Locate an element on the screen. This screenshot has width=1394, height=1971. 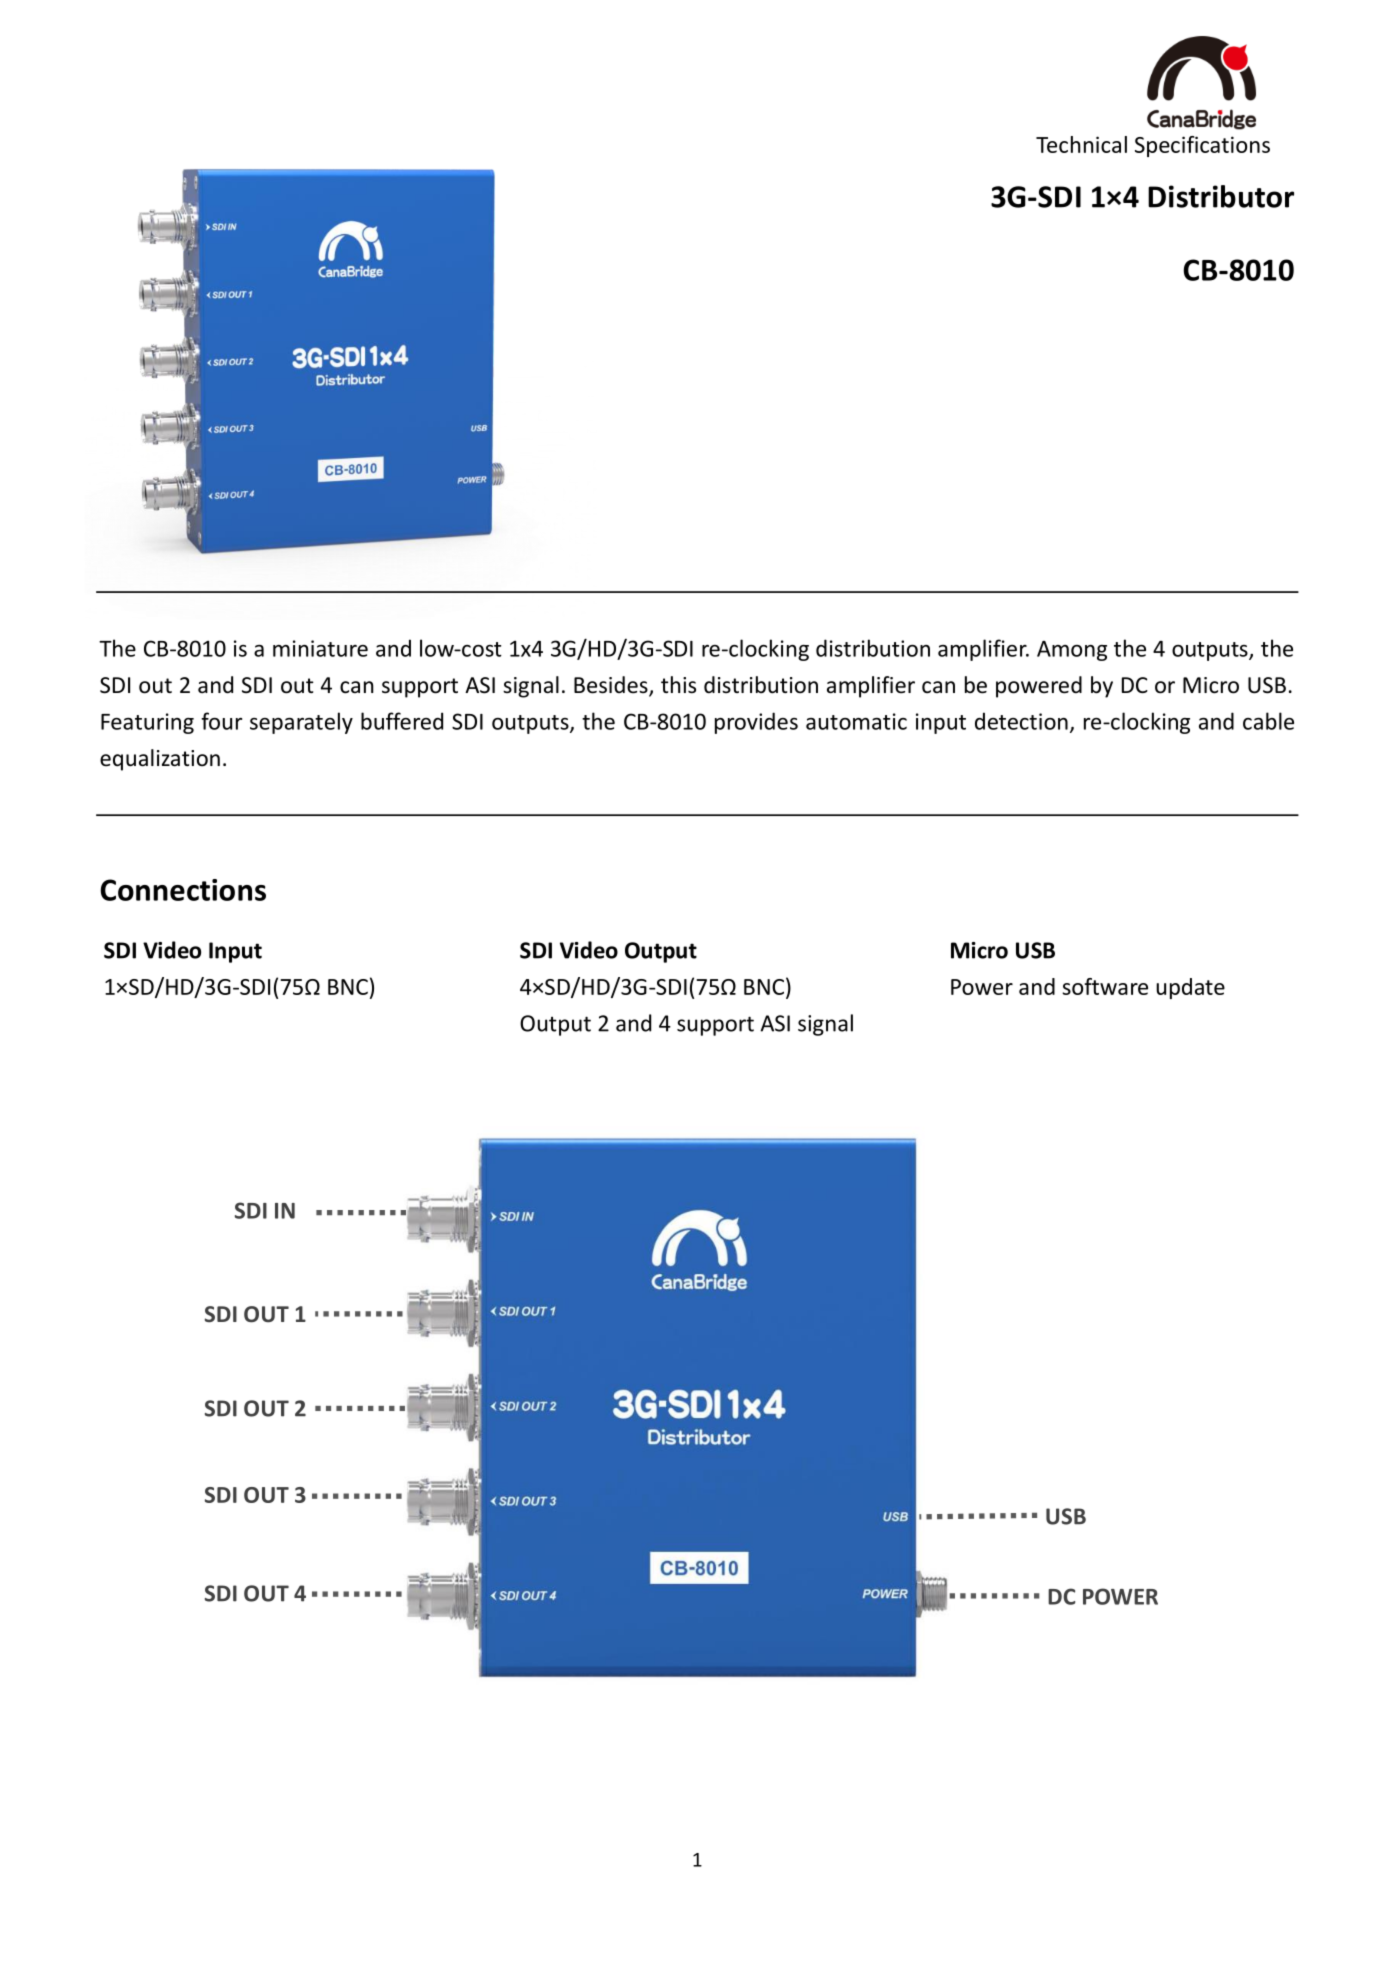
Technical is located at coordinates (1081, 144).
